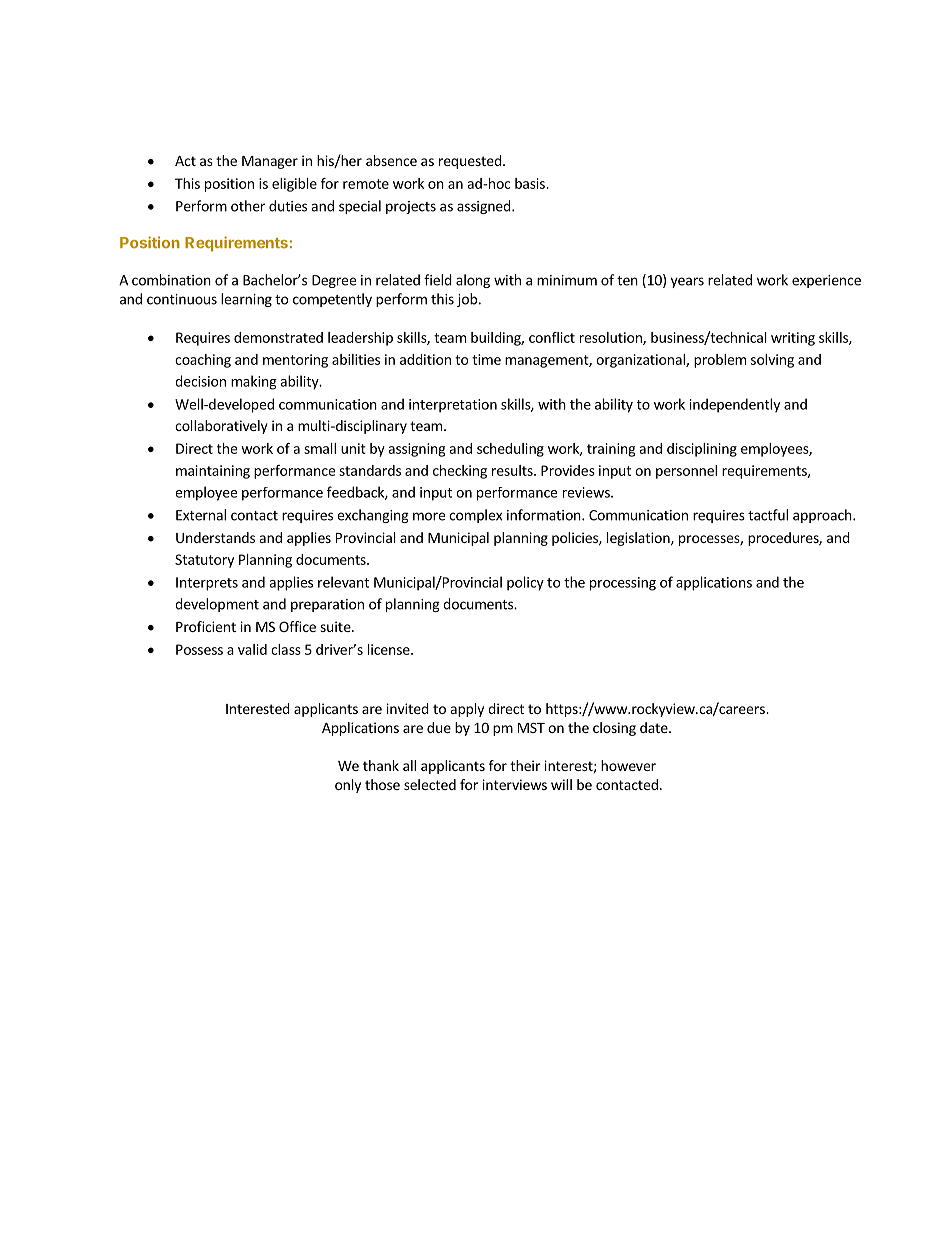  I want to click on conflict, so click(552, 337).
